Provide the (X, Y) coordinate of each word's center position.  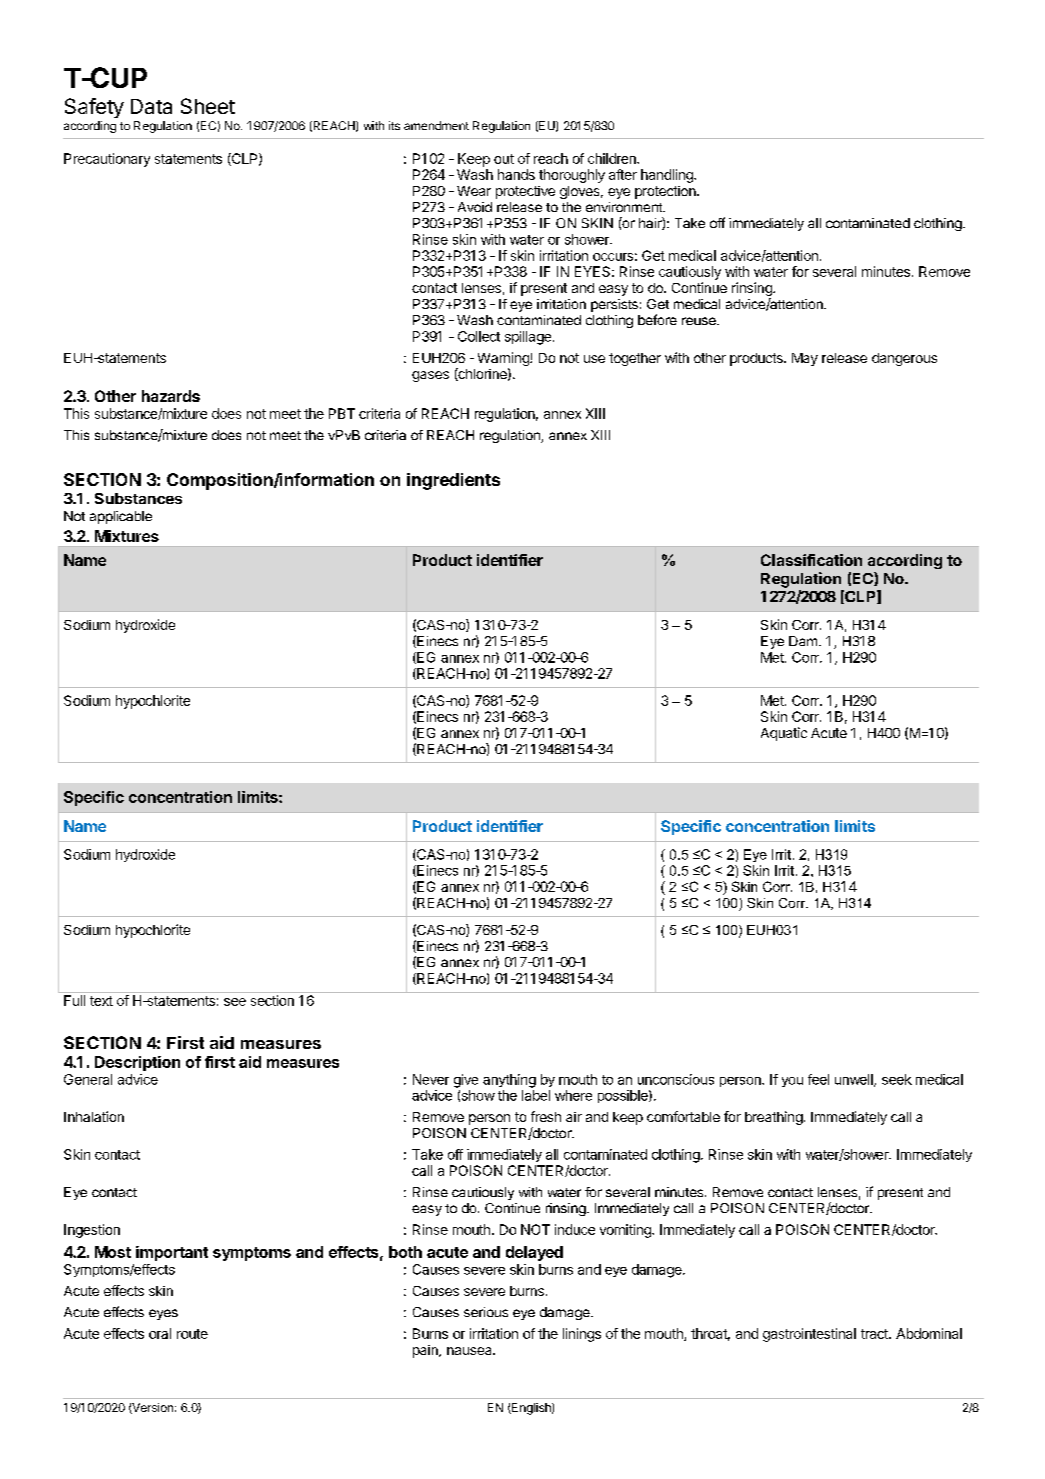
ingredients (453, 481)
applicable (121, 517)
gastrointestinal (809, 1335)
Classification (811, 560)
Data (151, 106)
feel (818, 1079)
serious (486, 1312)
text (101, 1001)
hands (516, 174)
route (192, 1334)
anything (509, 1081)
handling (668, 176)
